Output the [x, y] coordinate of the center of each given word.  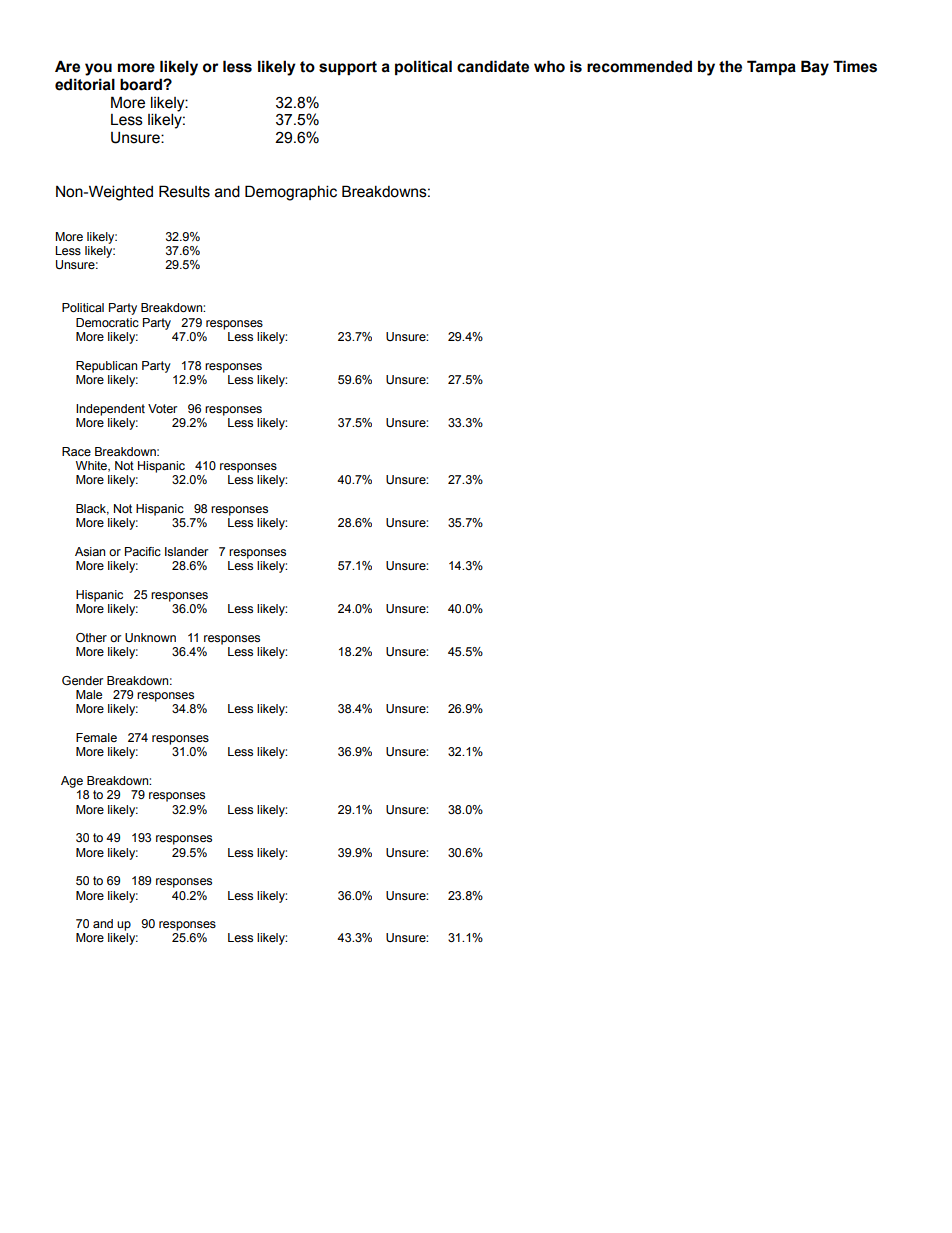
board [142, 84]
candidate [493, 66]
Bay [815, 68]
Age [72, 782]
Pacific [143, 551]
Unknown [150, 637]
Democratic [107, 322]
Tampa [771, 67]
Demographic [291, 193]
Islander [186, 551]
